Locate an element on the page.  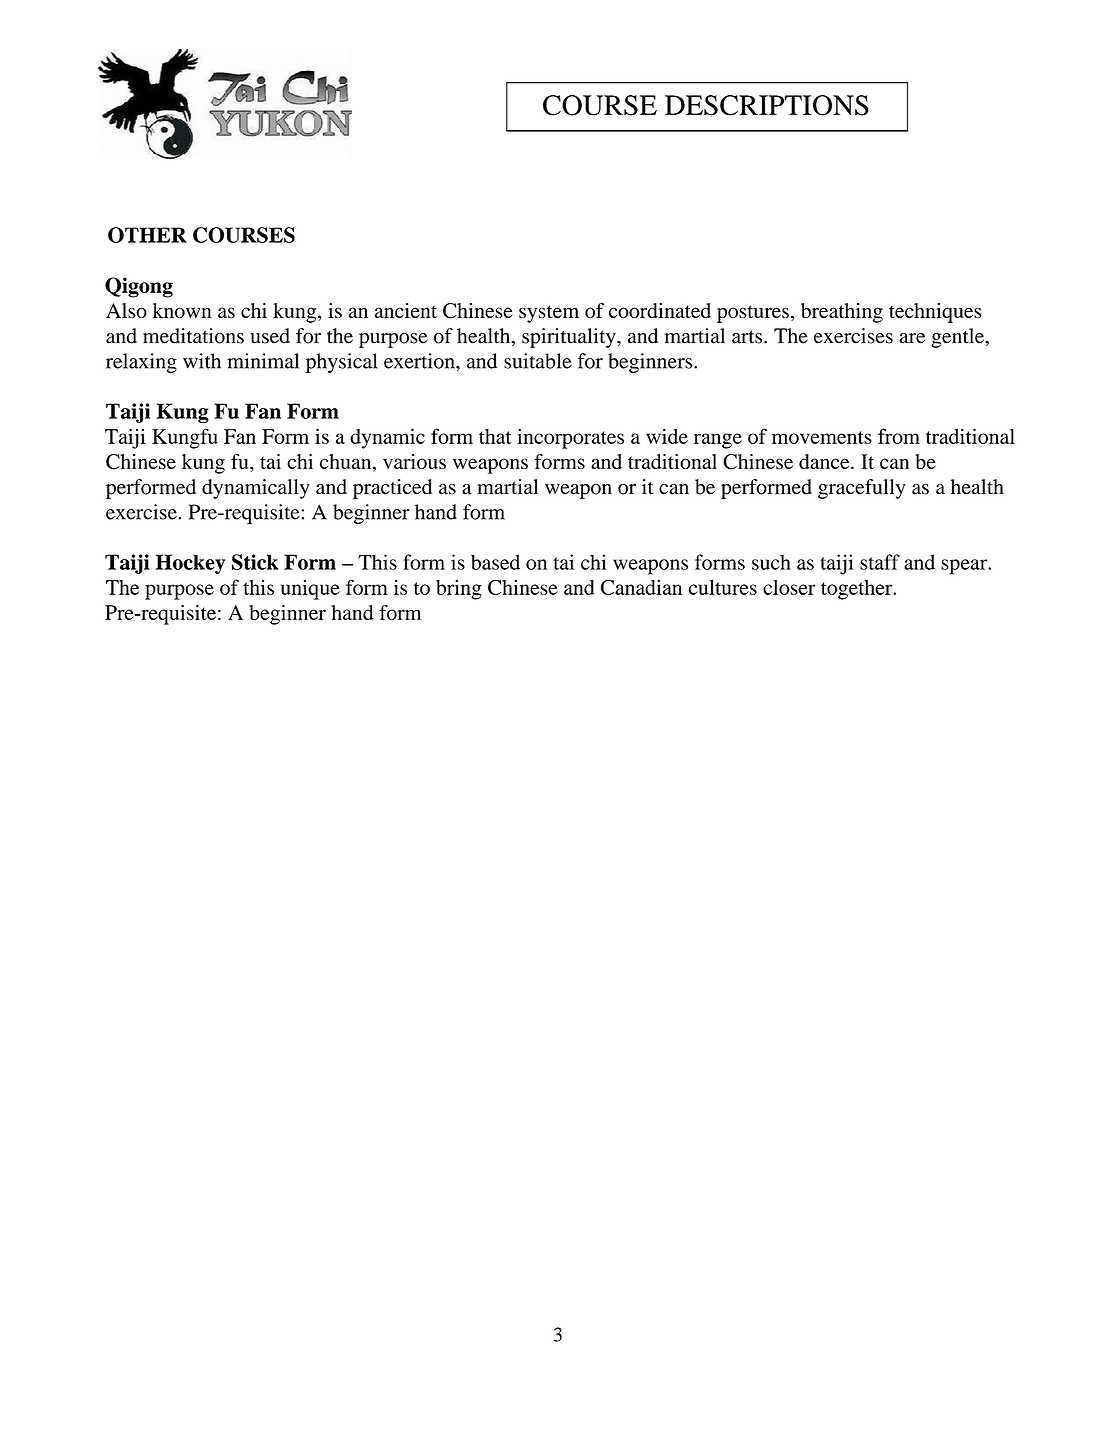
with is located at coordinates (202, 361).
